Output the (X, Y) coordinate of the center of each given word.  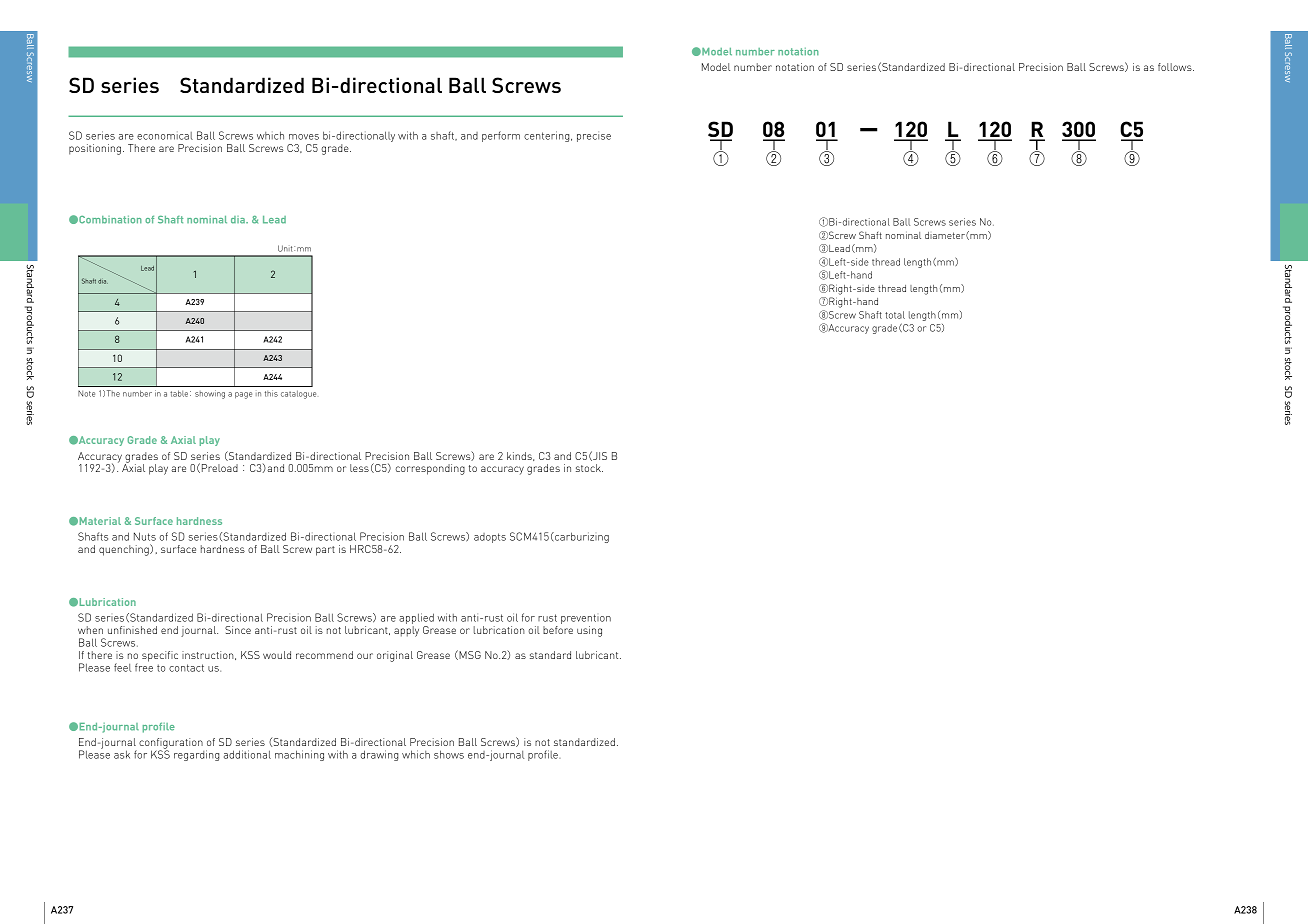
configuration (171, 744)
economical (165, 135)
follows (1176, 67)
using (589, 631)
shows (449, 754)
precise (594, 136)
